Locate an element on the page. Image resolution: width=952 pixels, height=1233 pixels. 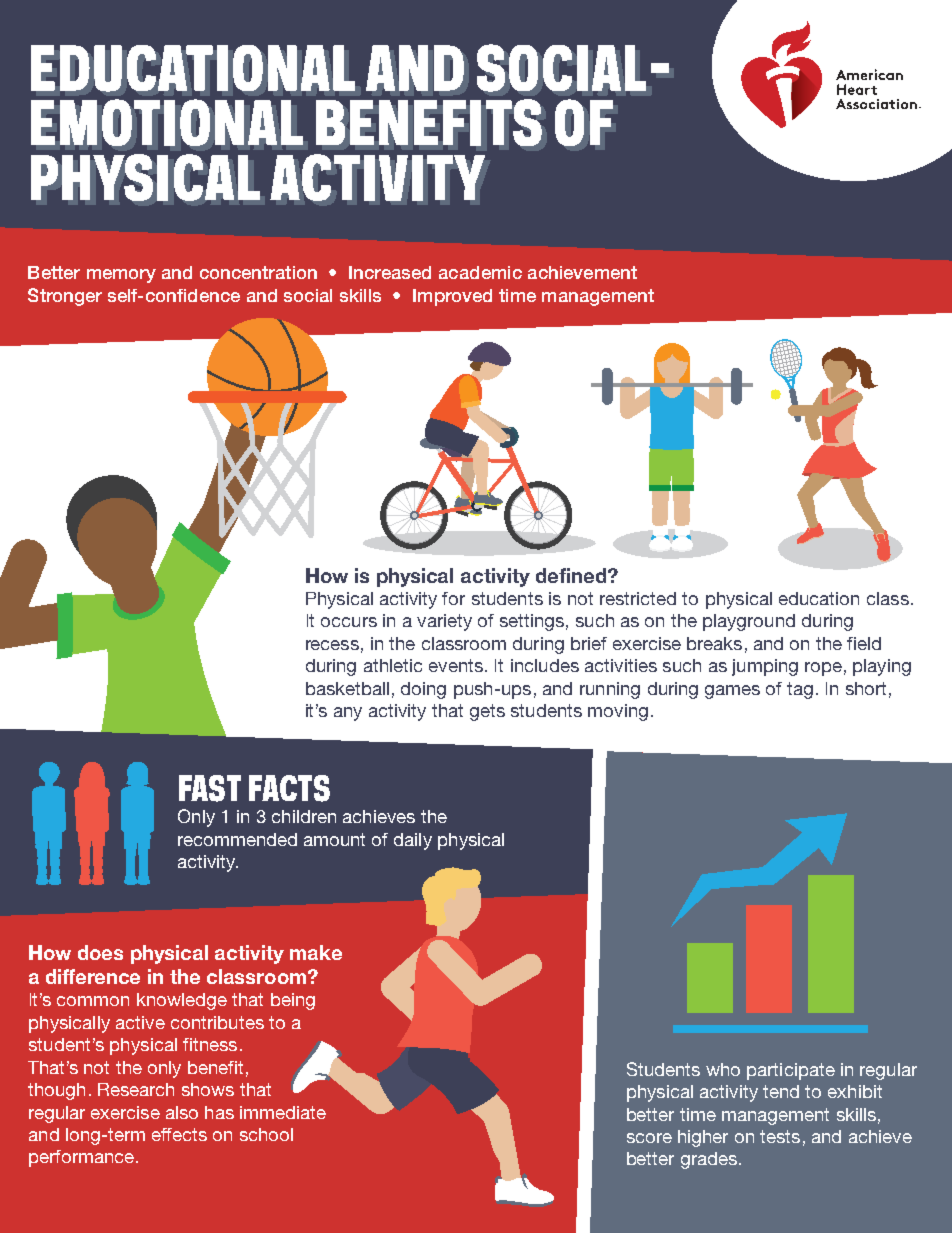
daily is located at coordinates (413, 841).
